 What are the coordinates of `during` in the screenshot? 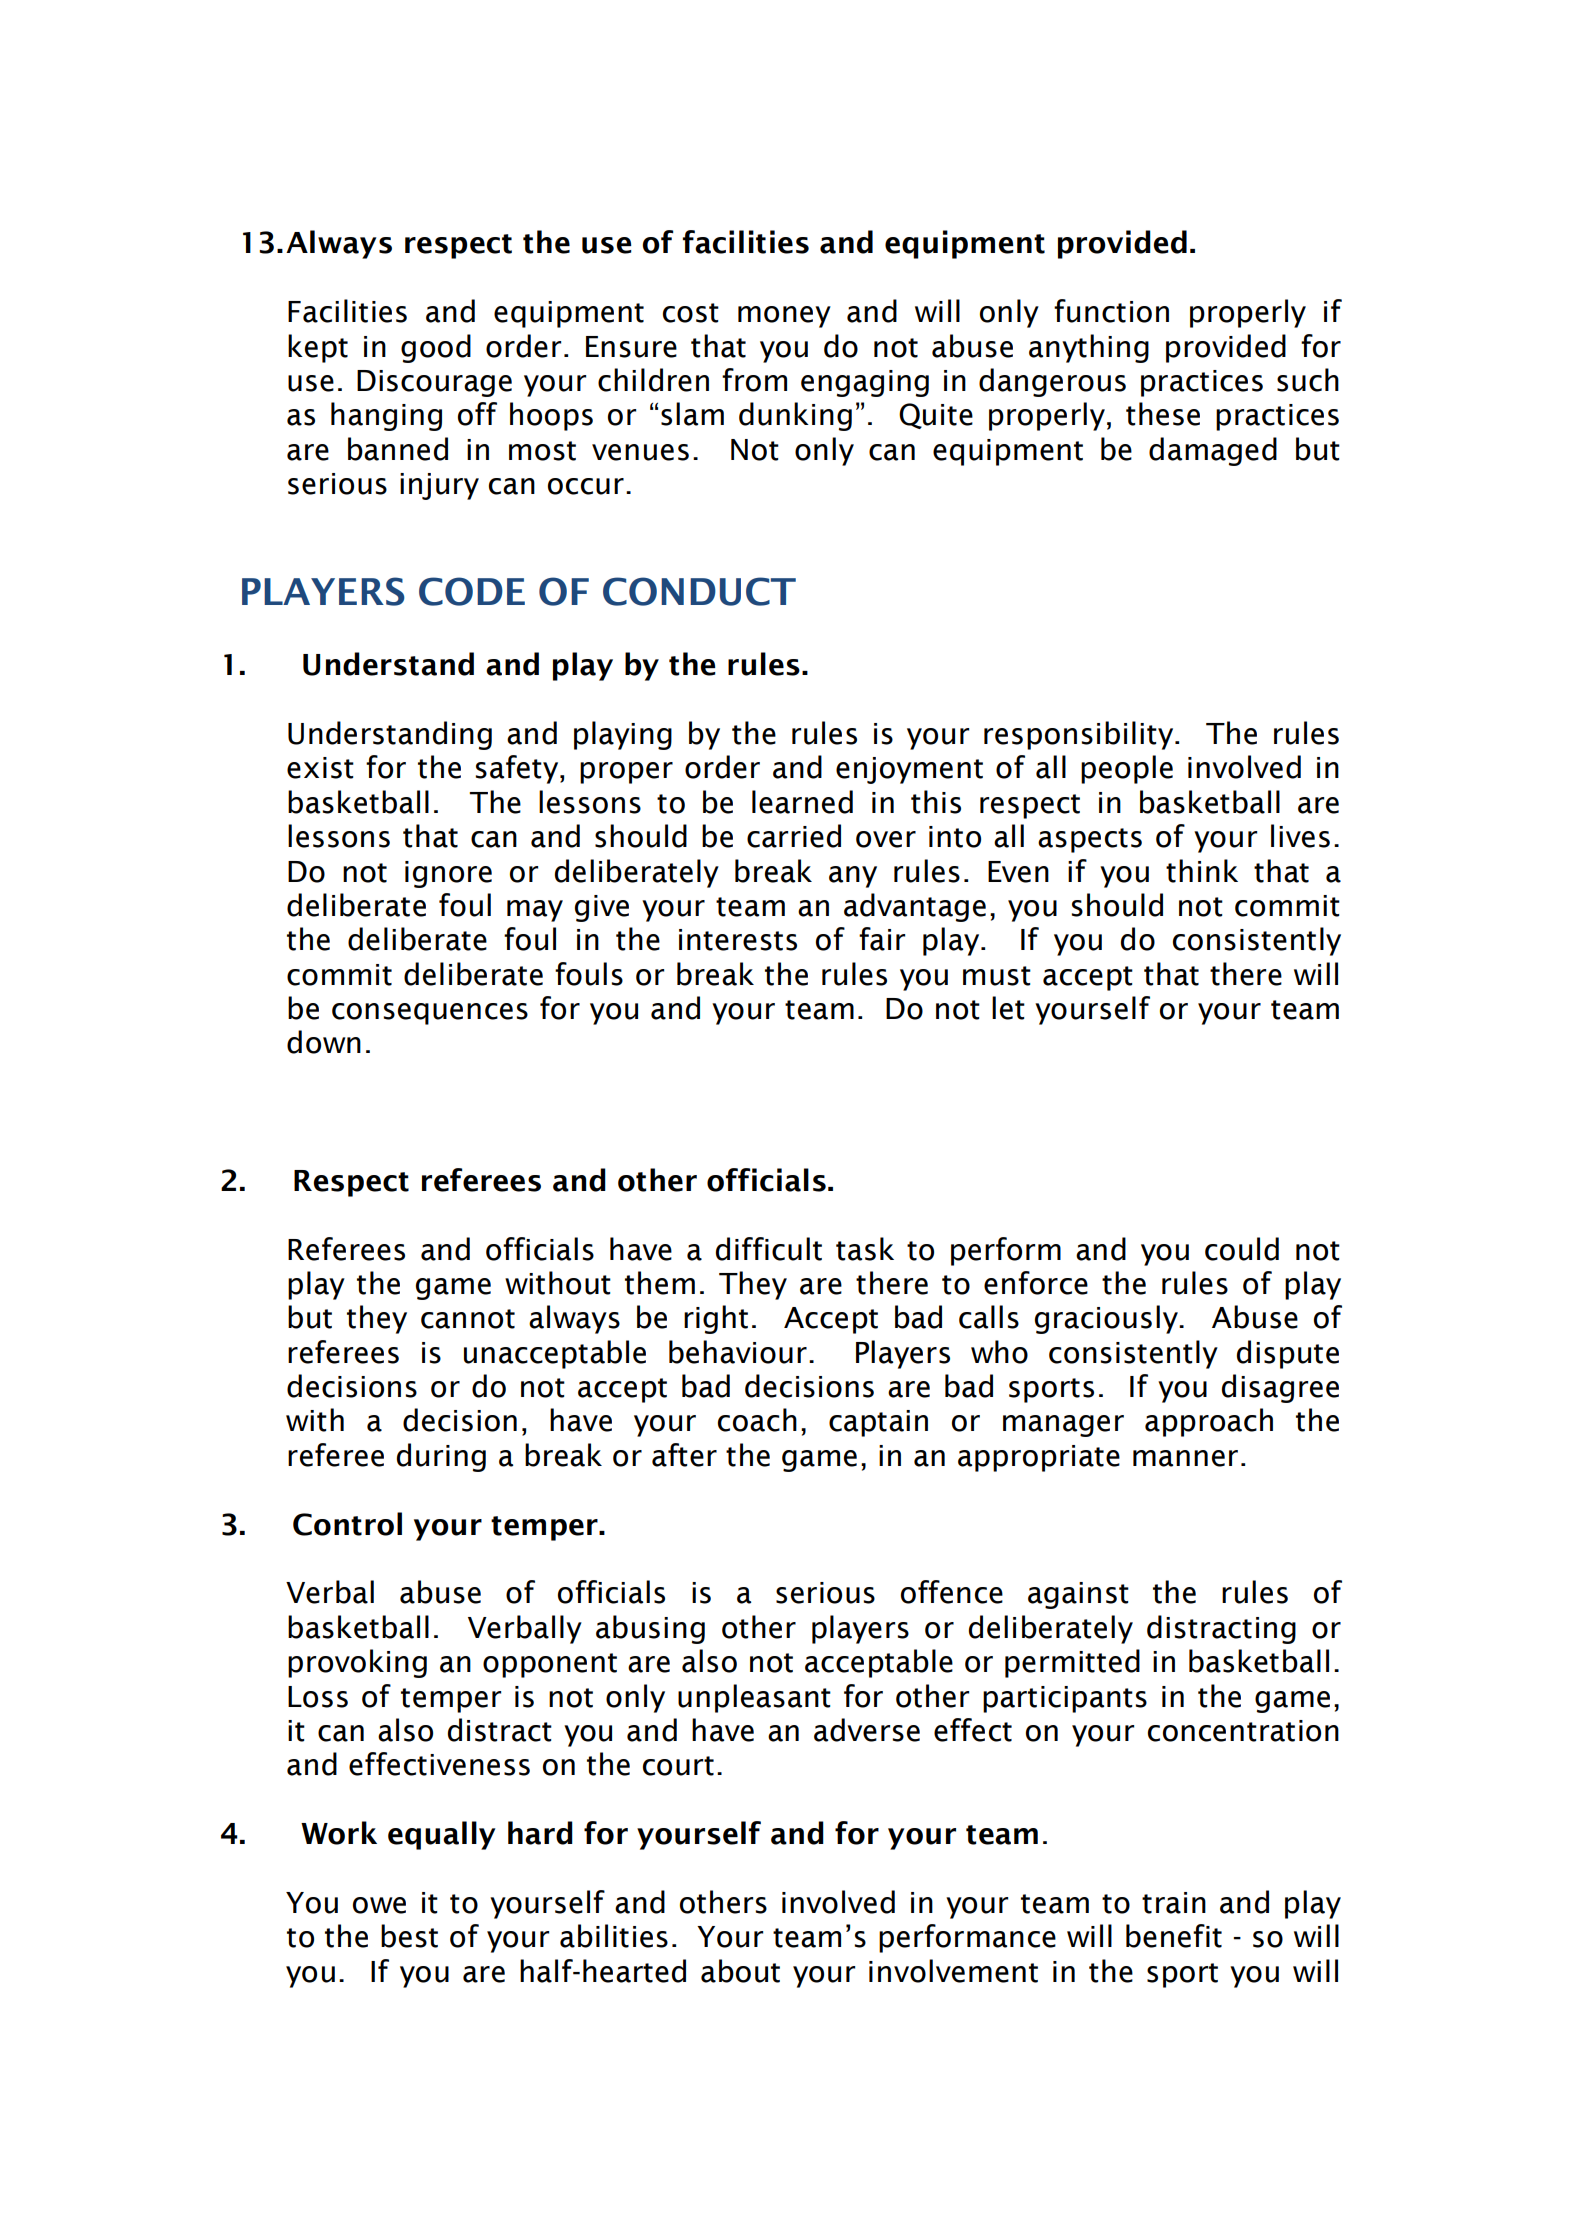 It's located at (441, 1457).
